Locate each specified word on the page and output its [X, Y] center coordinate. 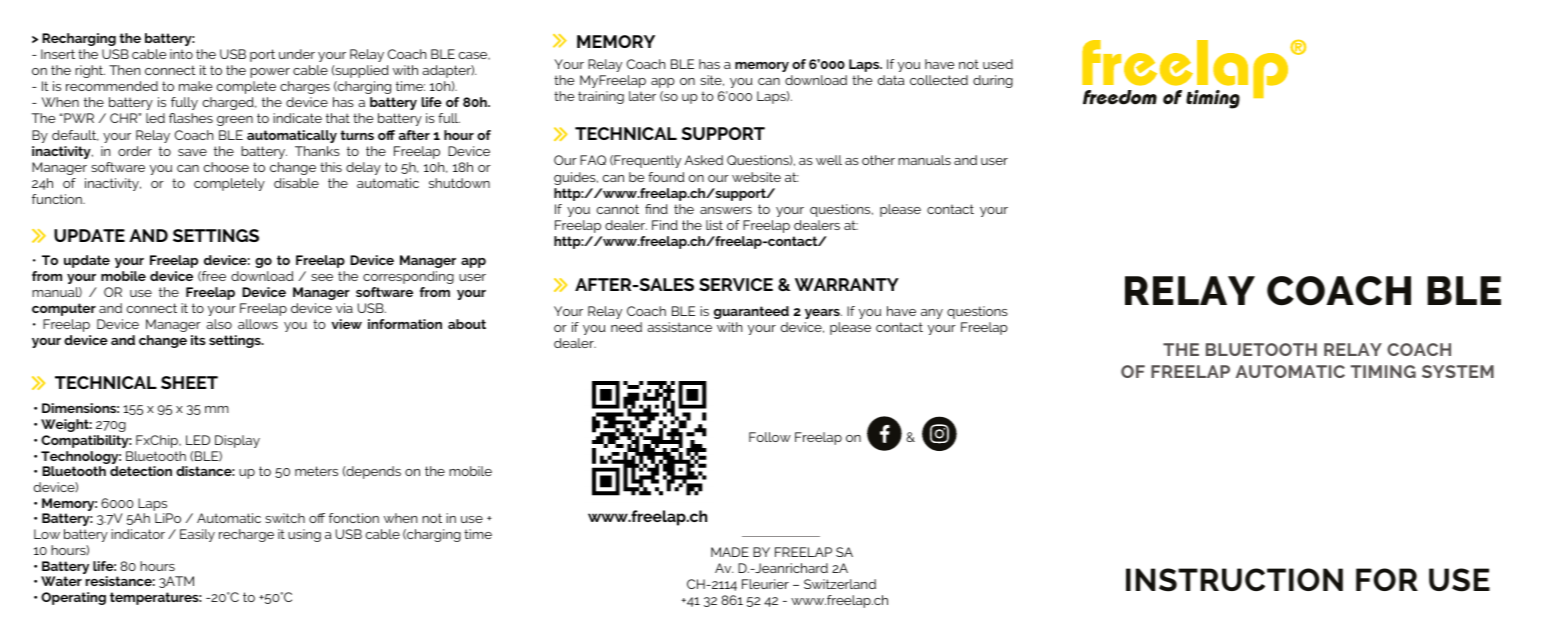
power [270, 73]
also [219, 324]
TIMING [1383, 371]
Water [61, 581]
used [998, 64]
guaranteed [751, 312]
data [891, 80]
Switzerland [840, 584]
